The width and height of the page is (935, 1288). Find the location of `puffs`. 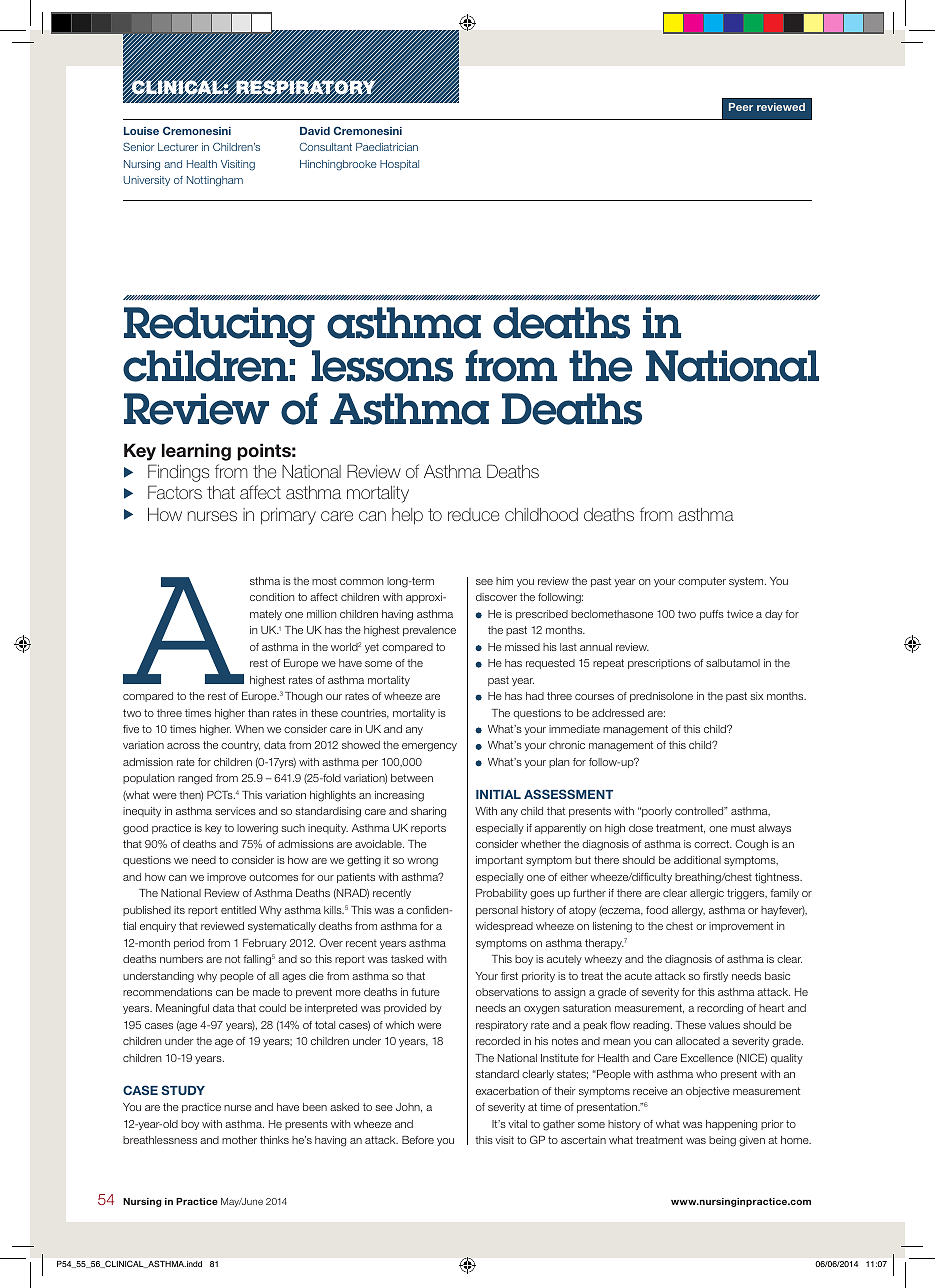

puffs is located at coordinates (712, 615).
